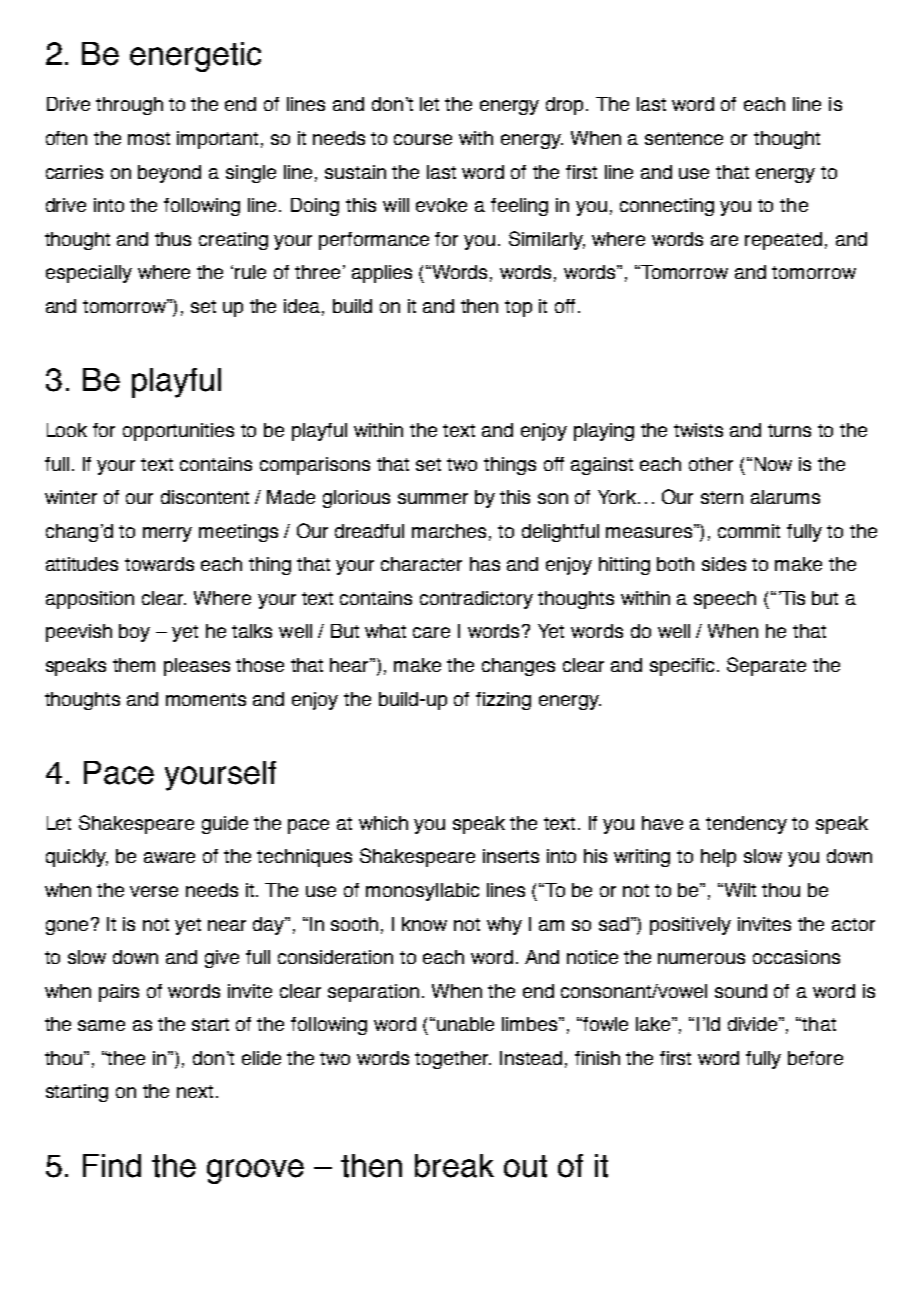 This screenshot has width=924, height=1308. Describe the element at coordinates (167, 534) in the screenshot. I see `merry` at that location.
